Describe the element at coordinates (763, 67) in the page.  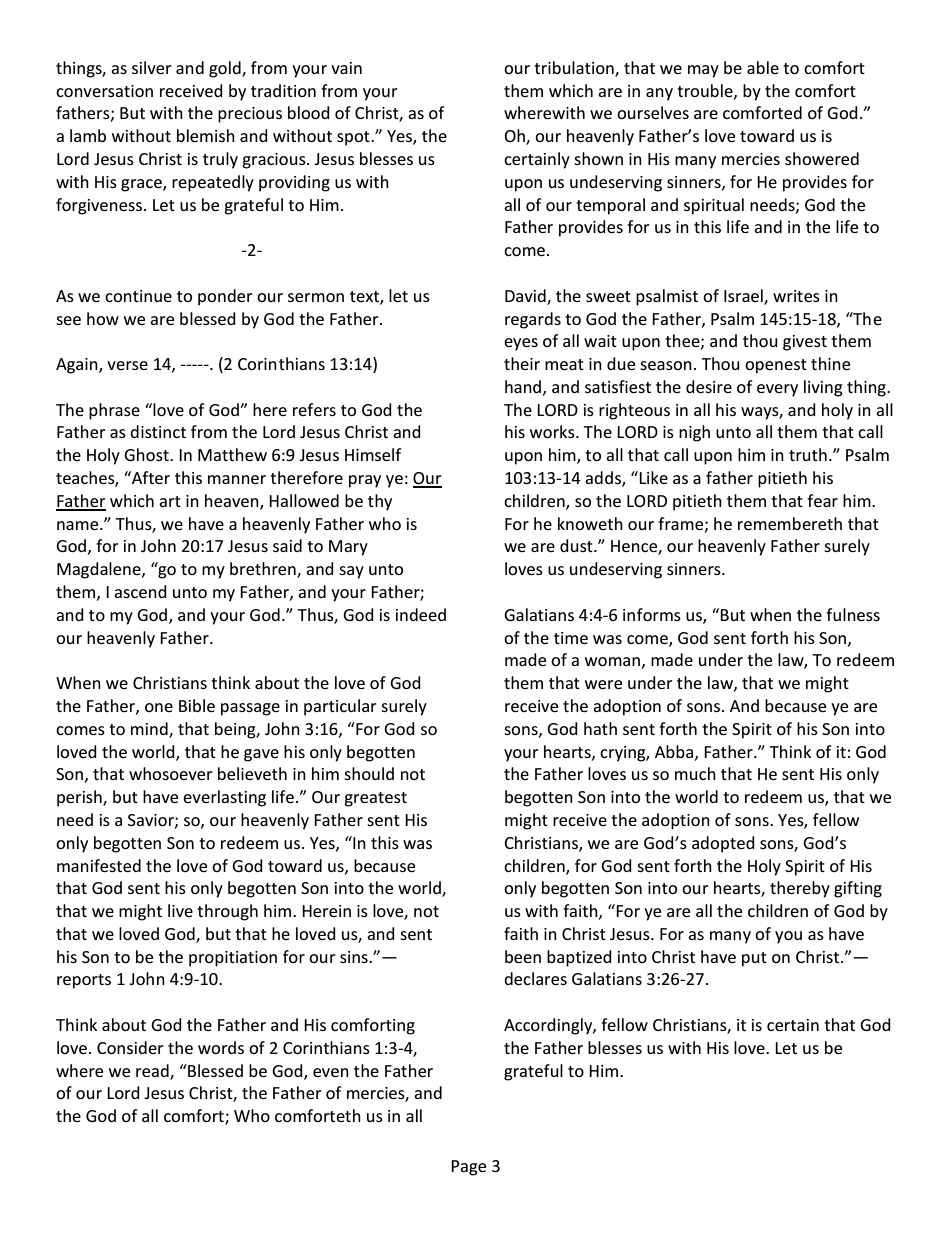
I see `able` at that location.
